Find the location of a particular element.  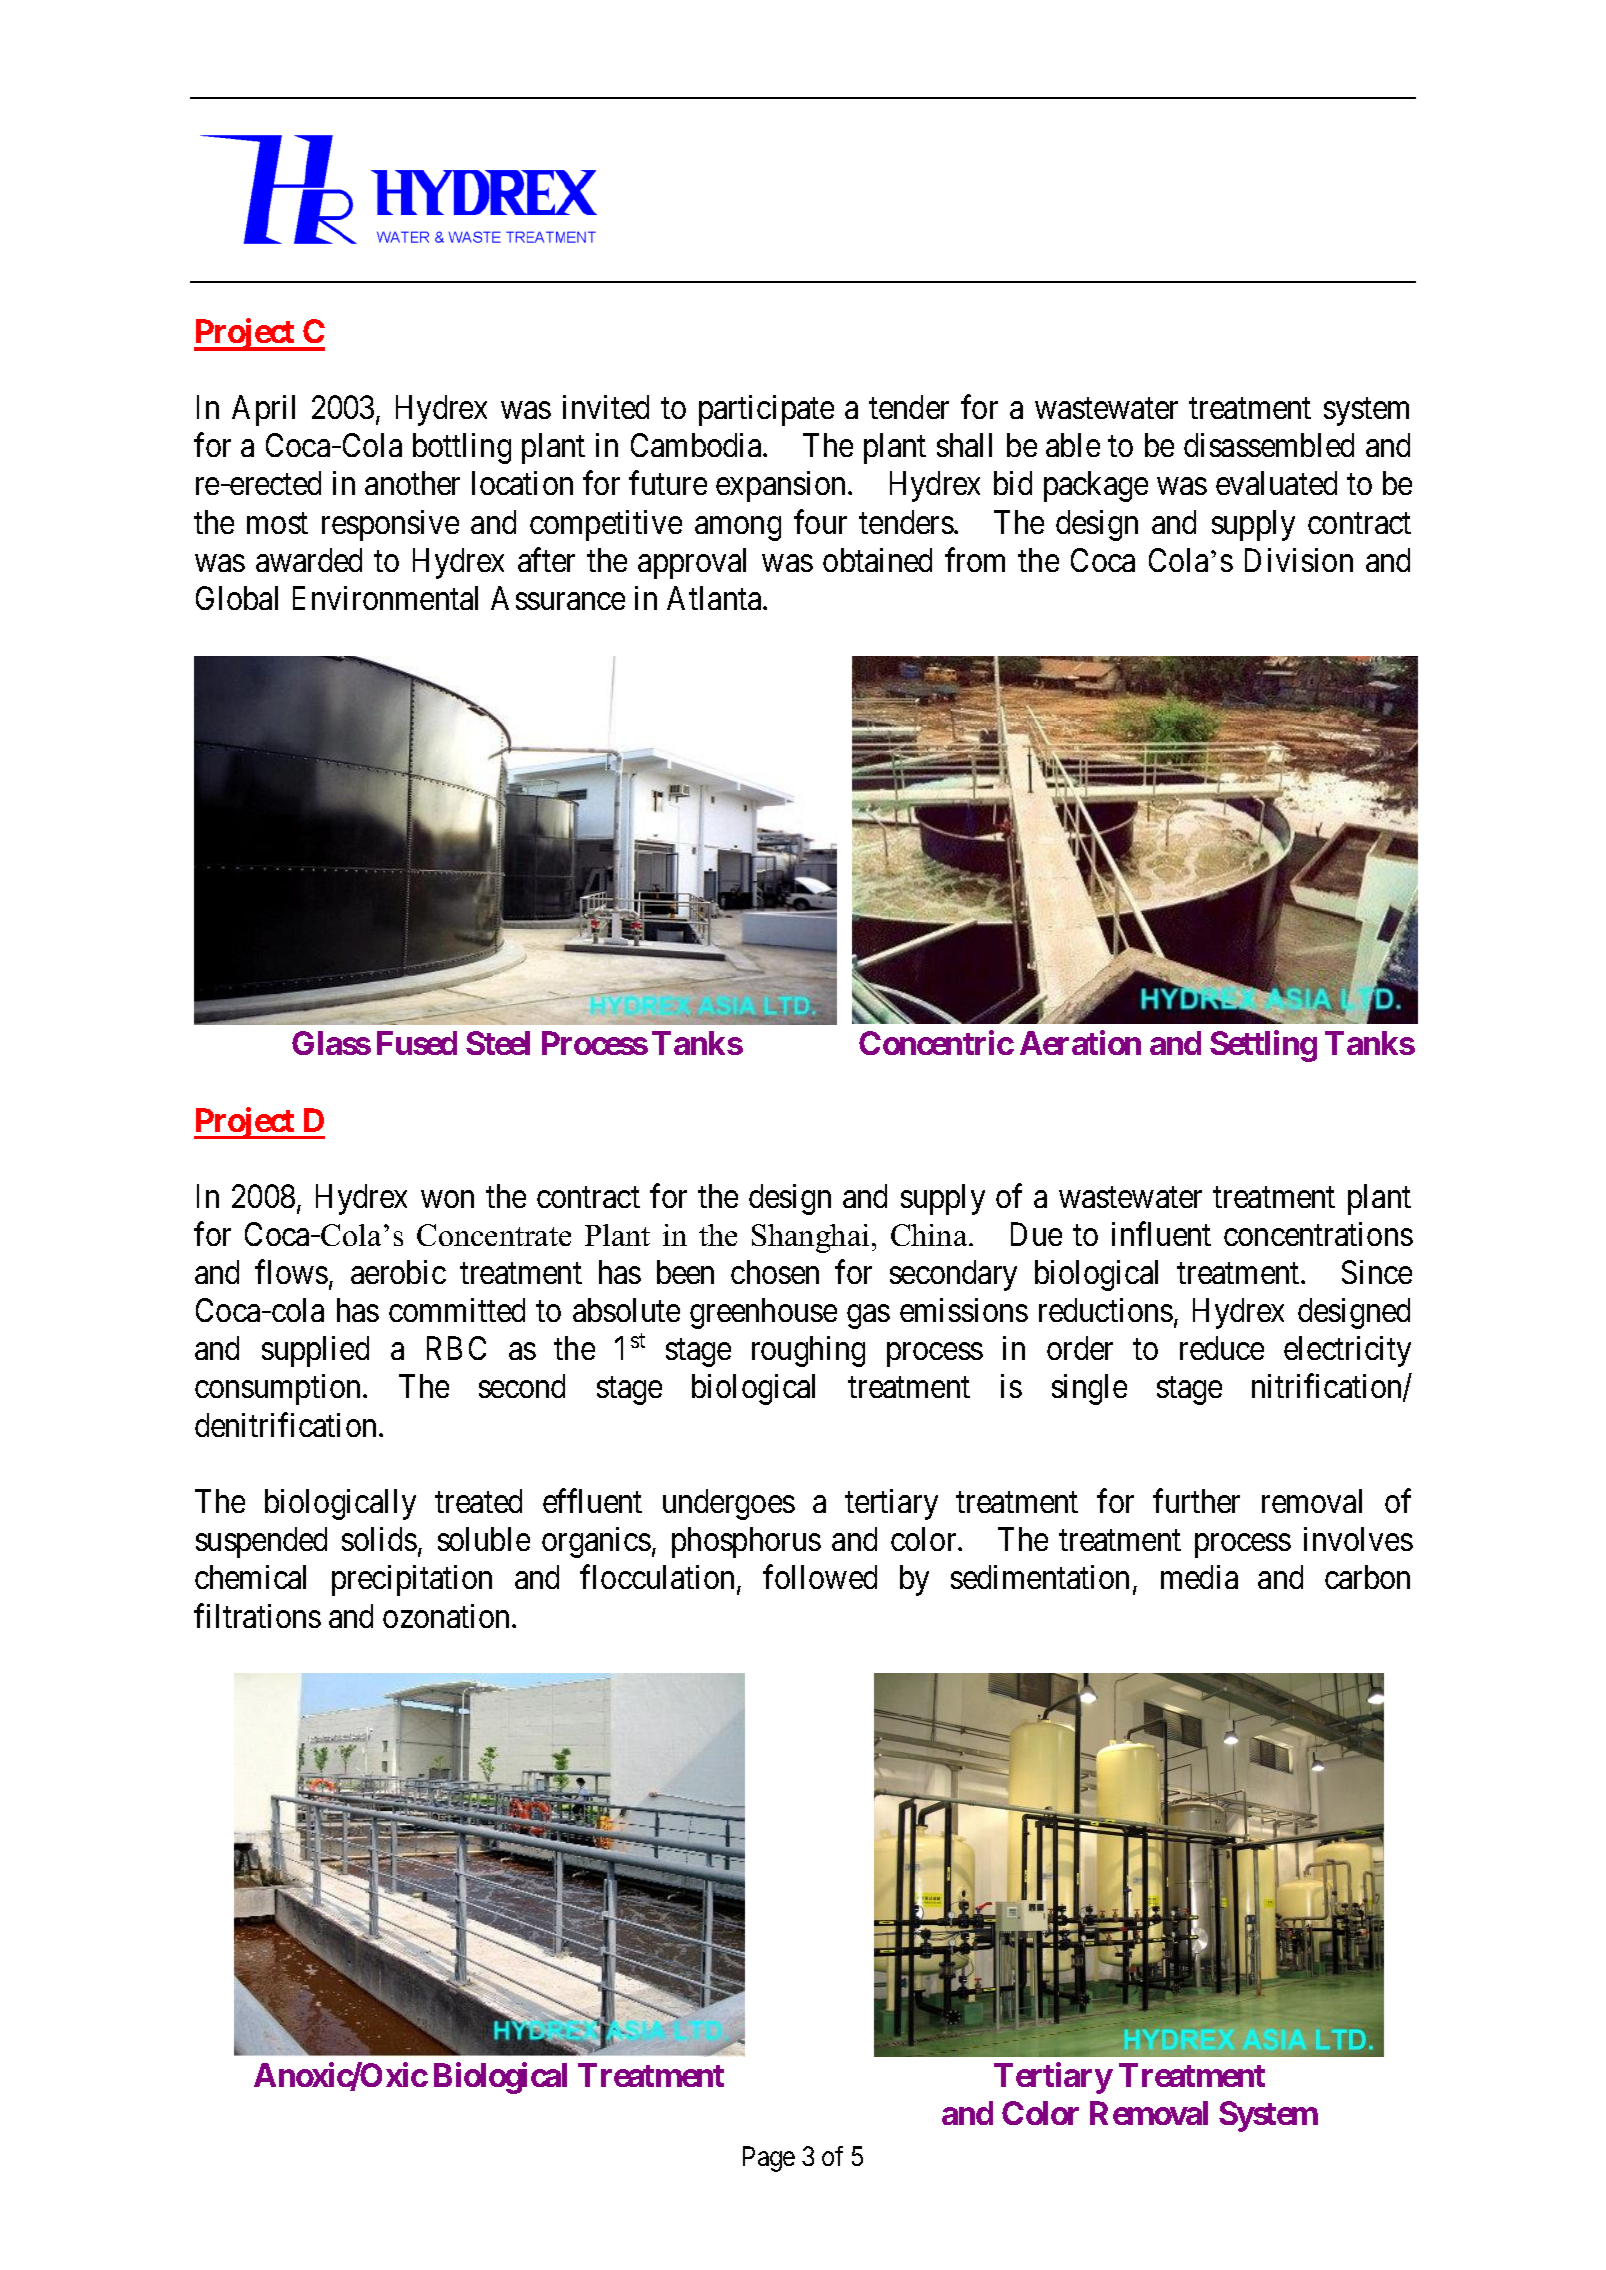

disassembled is located at coordinates (1269, 445).
